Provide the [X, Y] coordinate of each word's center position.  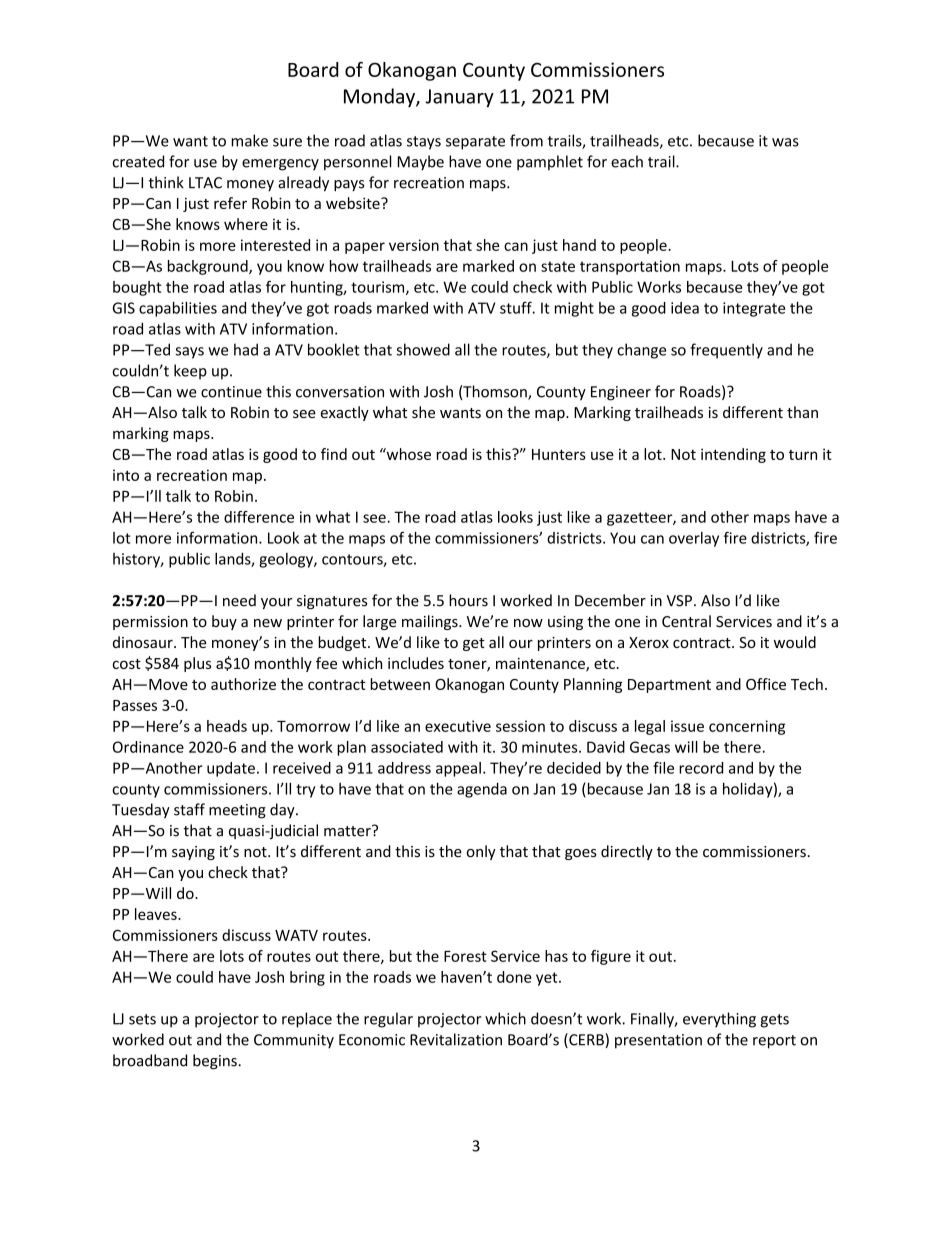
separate [475, 143]
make [249, 140]
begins [216, 1062]
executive [458, 726]
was [785, 142]
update [231, 769]
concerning [747, 727]
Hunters [559, 454]
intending [733, 455]
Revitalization [456, 1039]
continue [231, 392]
